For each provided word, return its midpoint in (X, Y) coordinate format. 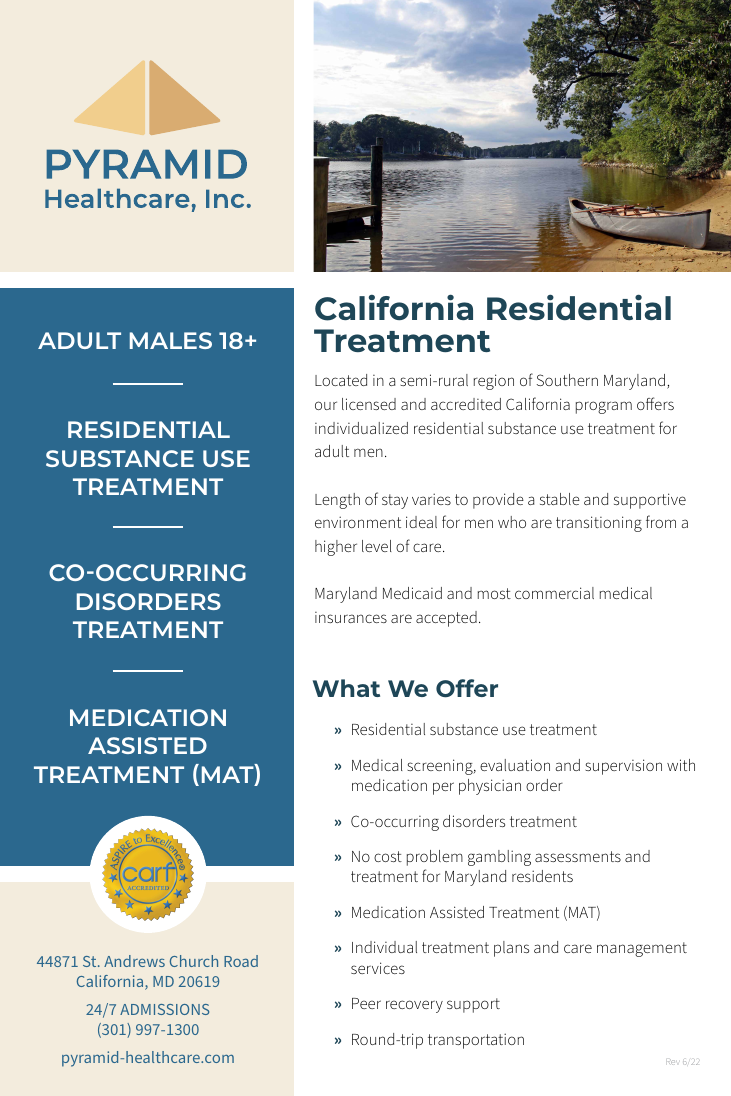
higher (336, 548)
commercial (554, 593)
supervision (623, 767)
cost (388, 856)
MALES (171, 340)
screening (441, 767)
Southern (567, 380)
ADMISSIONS (164, 1009)
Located (341, 380)
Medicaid (412, 593)
